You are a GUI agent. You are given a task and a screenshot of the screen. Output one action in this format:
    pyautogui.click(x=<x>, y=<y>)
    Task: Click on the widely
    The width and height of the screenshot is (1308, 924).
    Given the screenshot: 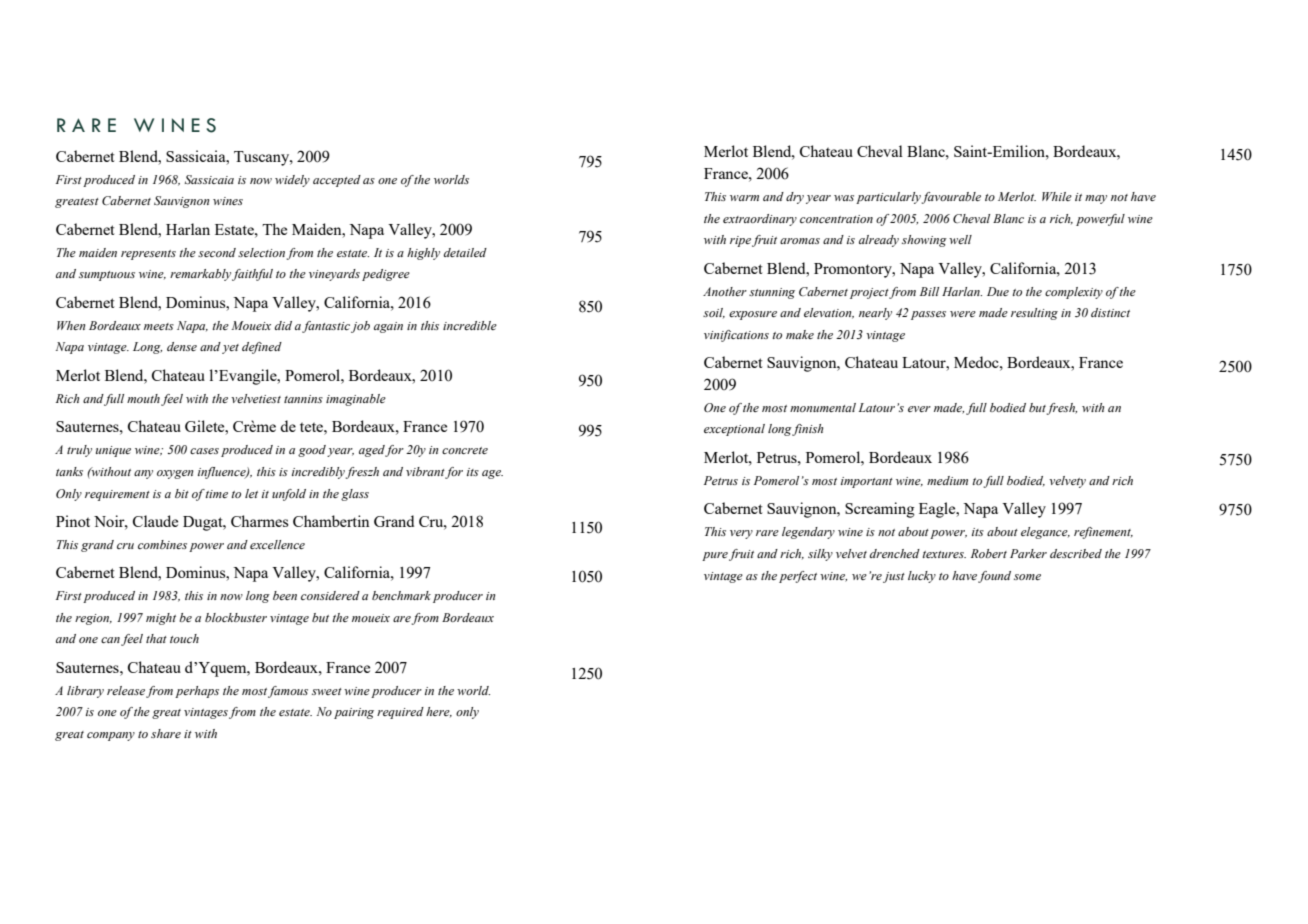 What is the action you would take?
    pyautogui.click(x=292, y=181)
